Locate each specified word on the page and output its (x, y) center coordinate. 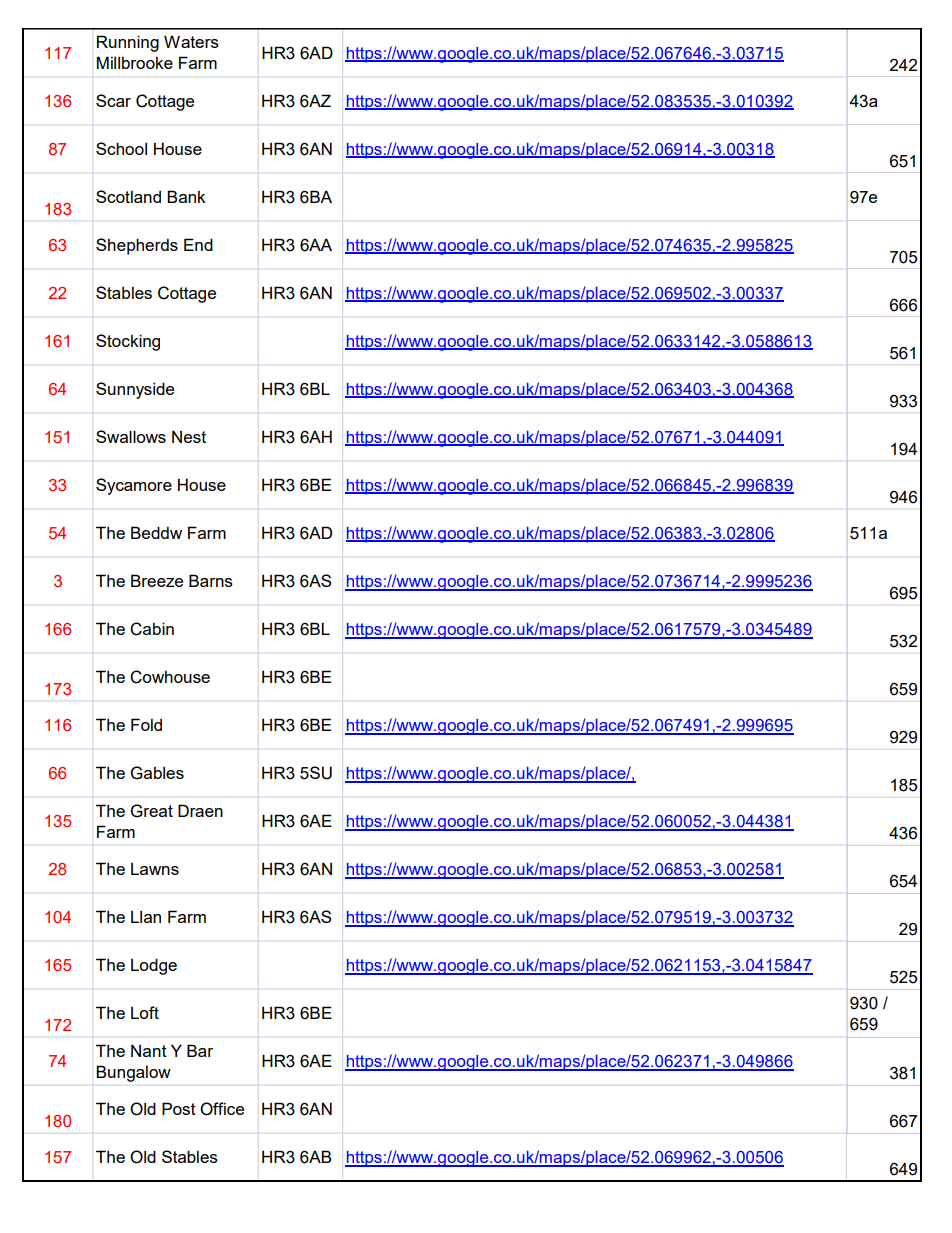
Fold (146, 724)
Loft (145, 1012)
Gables (157, 773)
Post (179, 1108)
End (198, 244)
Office (222, 1109)
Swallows (131, 436)
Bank (186, 196)
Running (128, 43)
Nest (189, 436)
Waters (191, 41)
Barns (211, 580)
